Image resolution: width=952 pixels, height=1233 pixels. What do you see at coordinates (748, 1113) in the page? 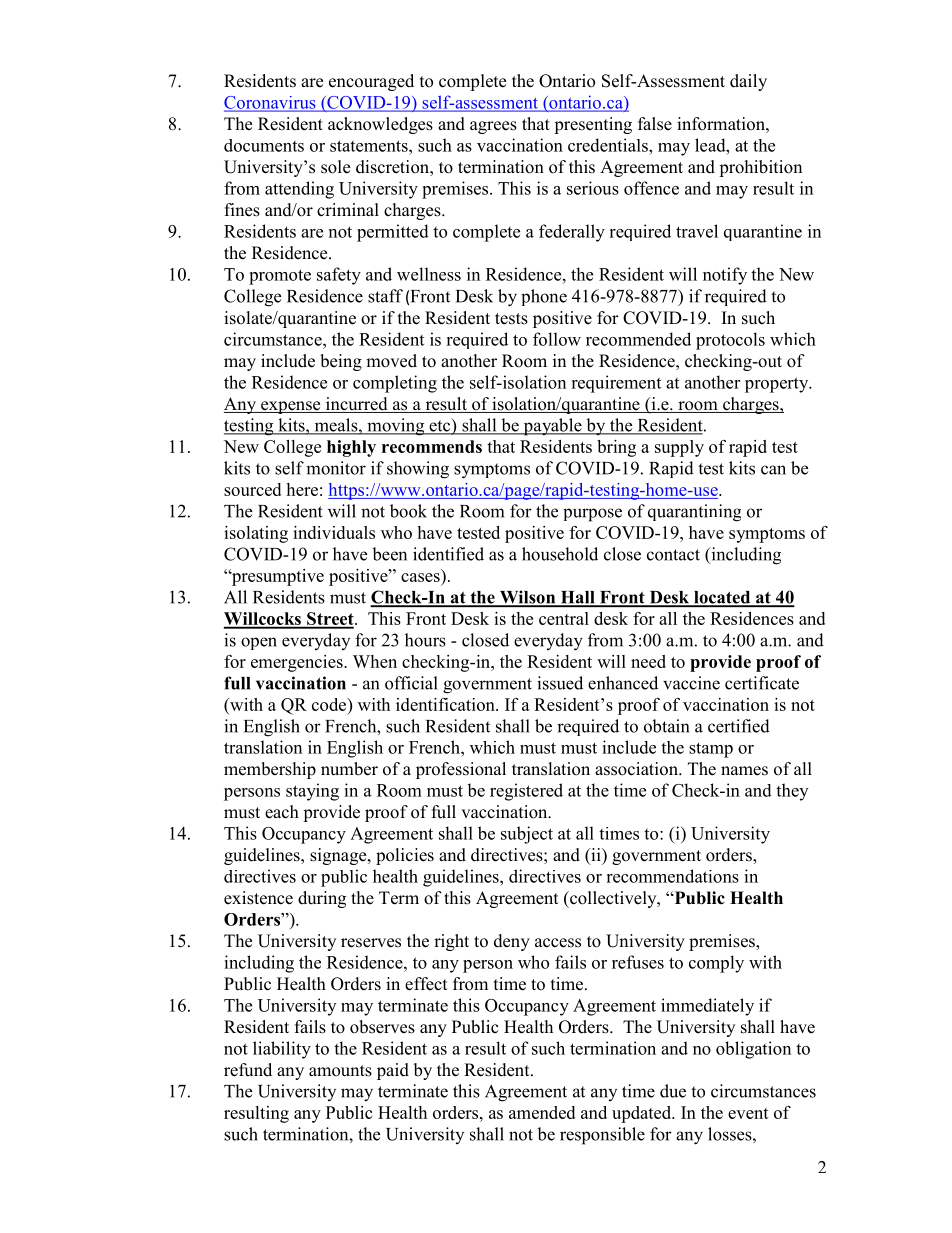
I see `event` at bounding box center [748, 1113].
